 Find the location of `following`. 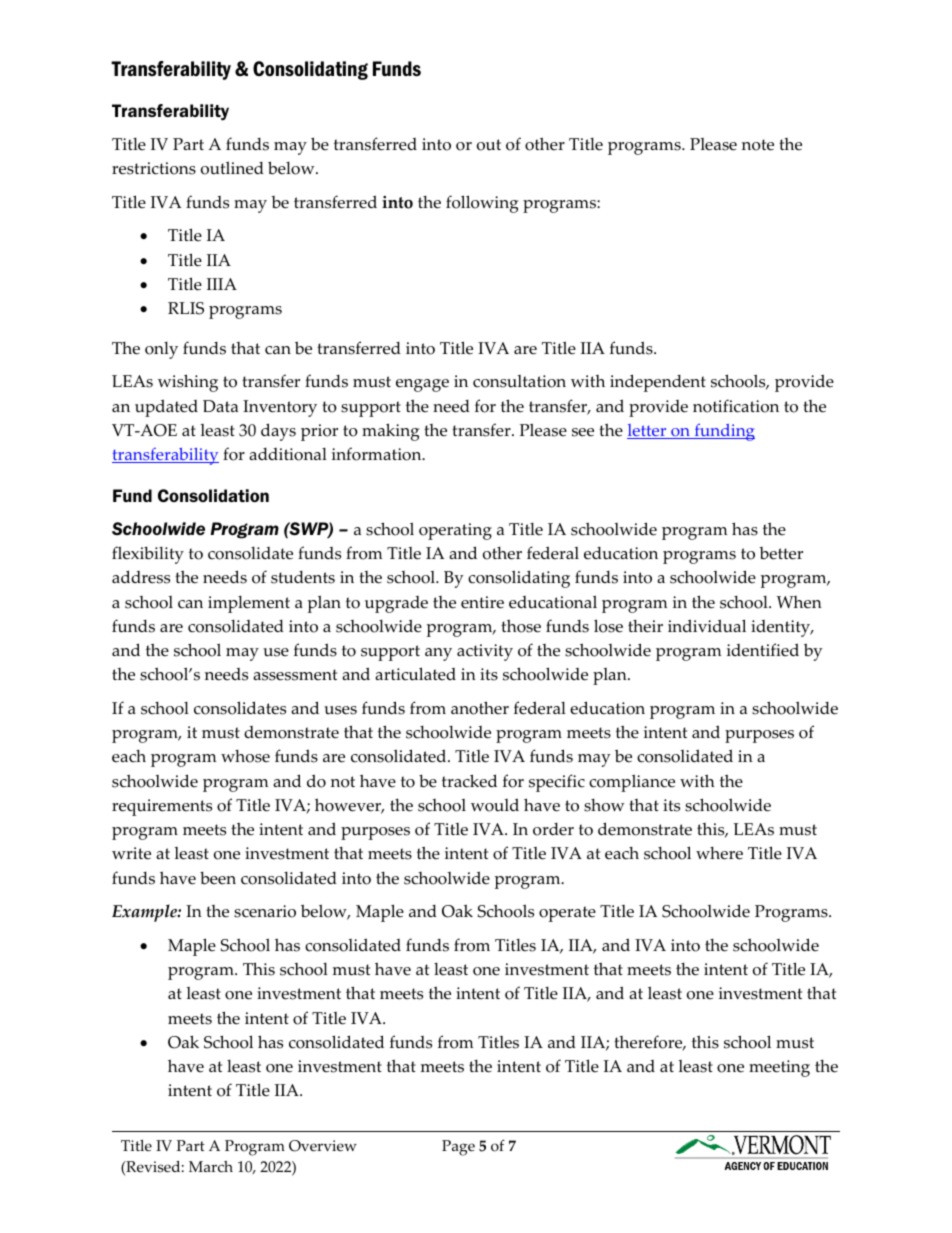

following is located at coordinates (482, 204).
